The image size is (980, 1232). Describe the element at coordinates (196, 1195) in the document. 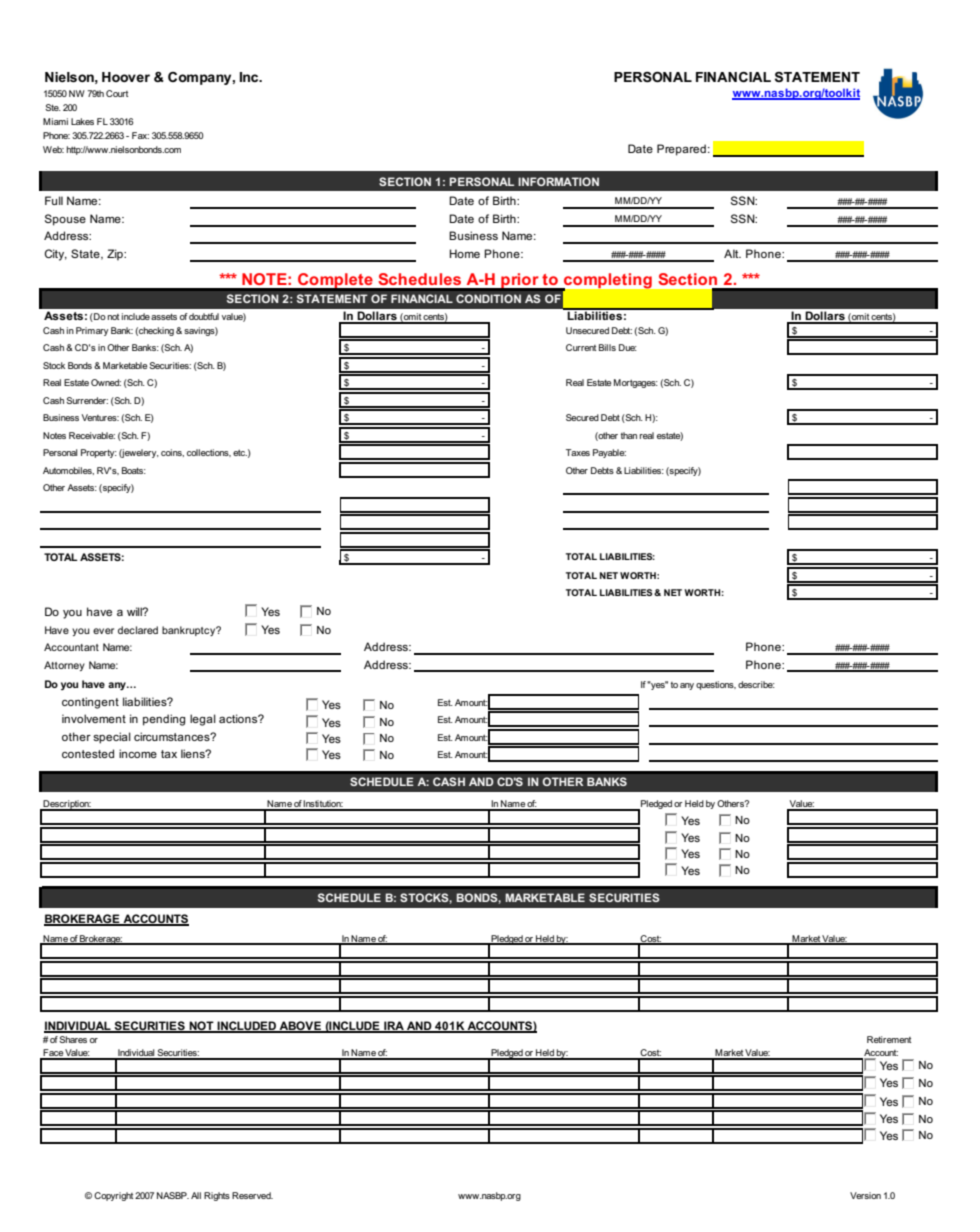

I see `All` at that location.
